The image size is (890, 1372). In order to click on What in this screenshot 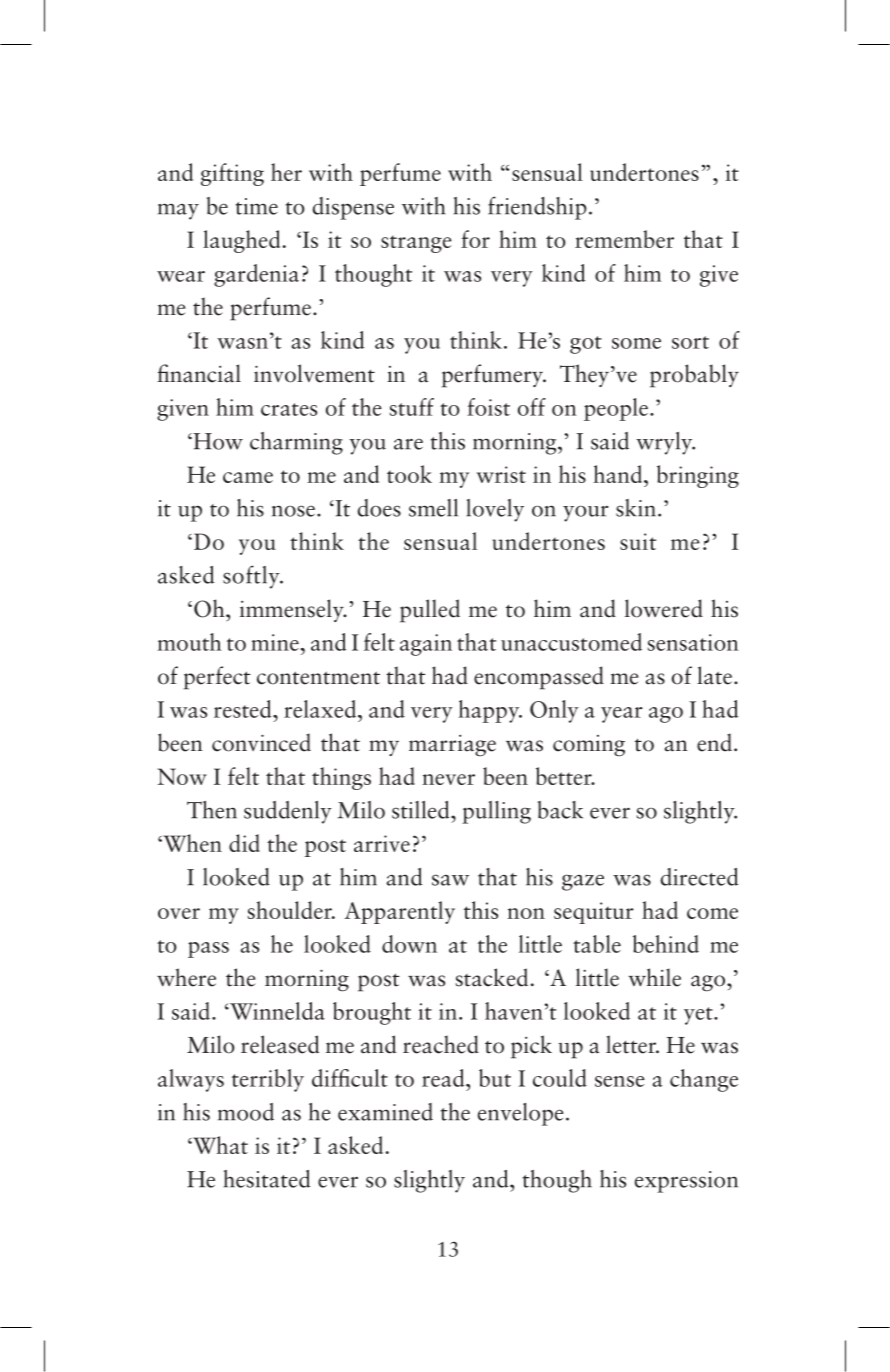, I will do `click(219, 1145)`.
